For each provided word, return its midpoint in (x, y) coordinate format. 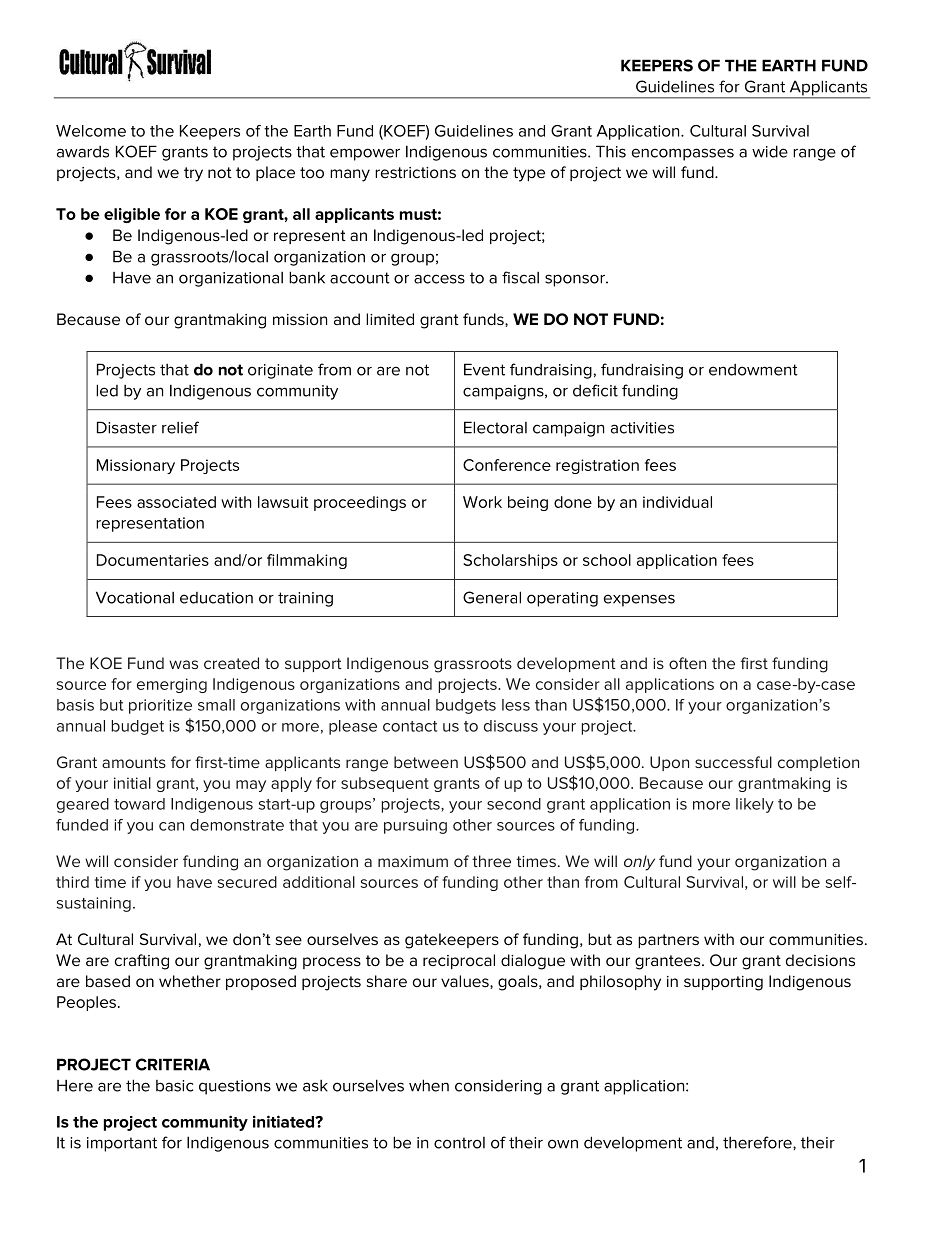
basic (174, 1086)
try (193, 174)
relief (180, 427)
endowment (753, 370)
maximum (413, 861)
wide (770, 151)
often (687, 663)
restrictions (415, 172)
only (639, 863)
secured (247, 882)
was (183, 664)
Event (484, 369)
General (492, 597)
